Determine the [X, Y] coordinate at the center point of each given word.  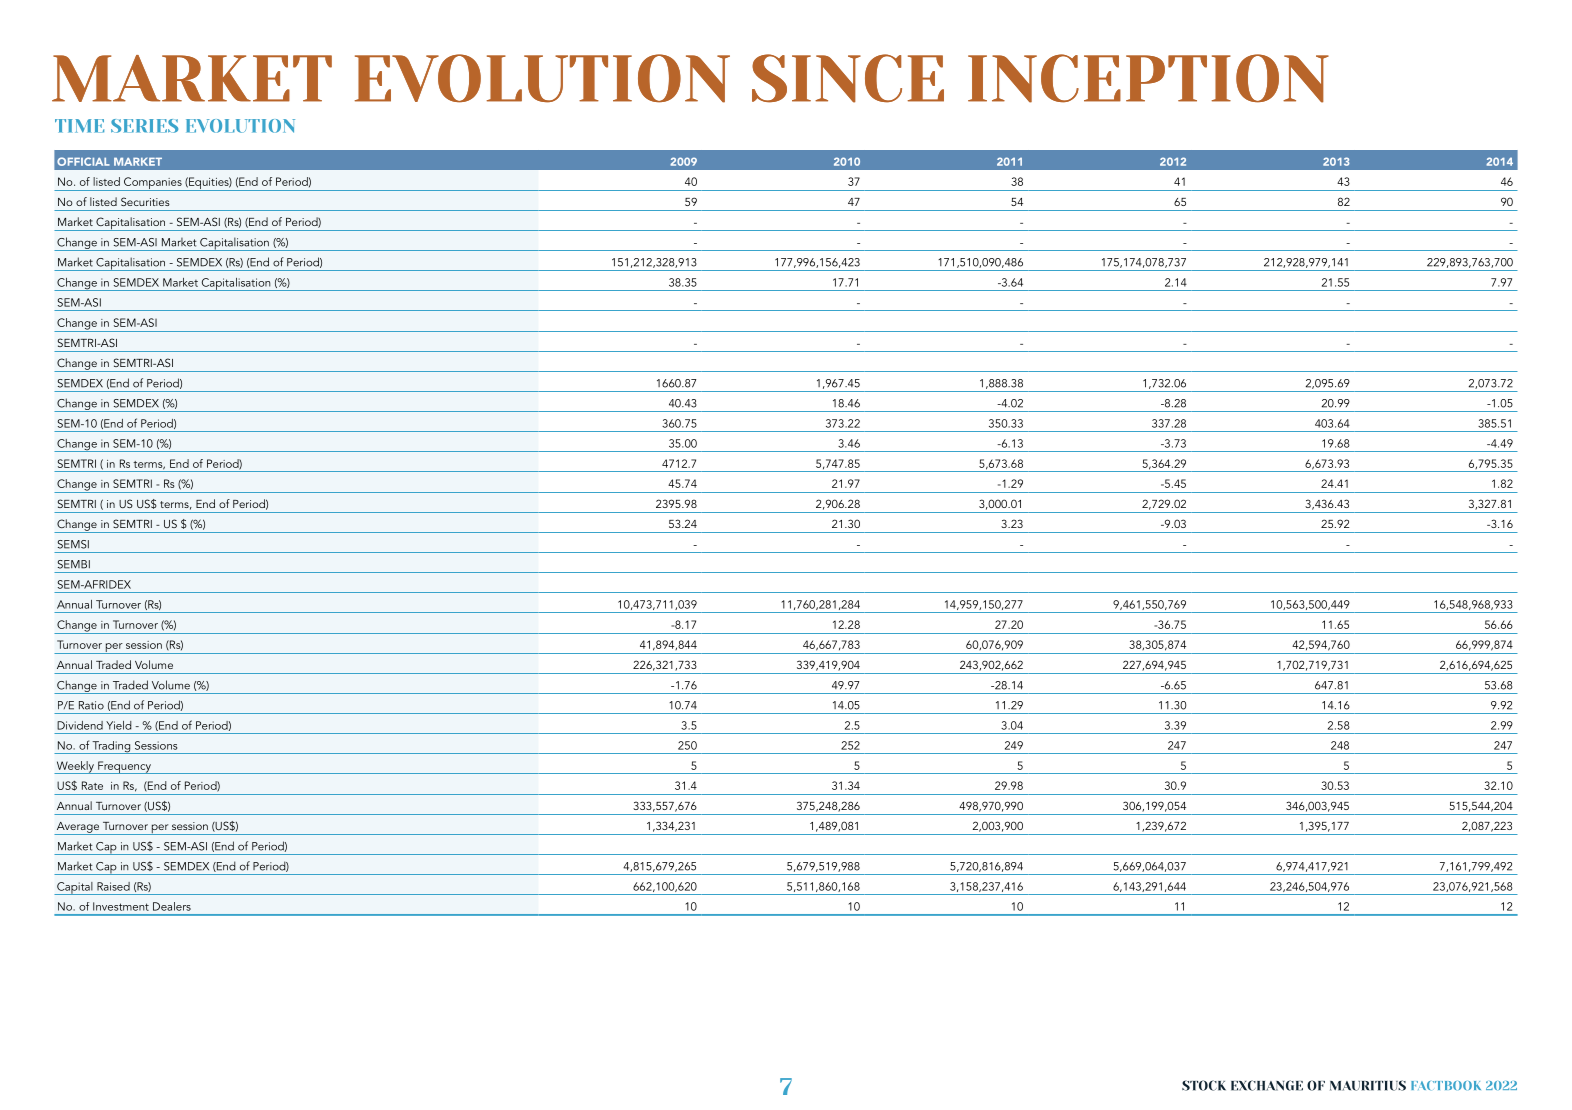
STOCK [1204, 1085]
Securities [145, 201]
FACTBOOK [1446, 1085]
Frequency [124, 767]
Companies [153, 184]
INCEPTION [1148, 78]
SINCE [848, 78]
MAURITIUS [1368, 1085]
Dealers [172, 906]
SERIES [144, 126]
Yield [119, 725]
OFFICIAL [83, 161]
